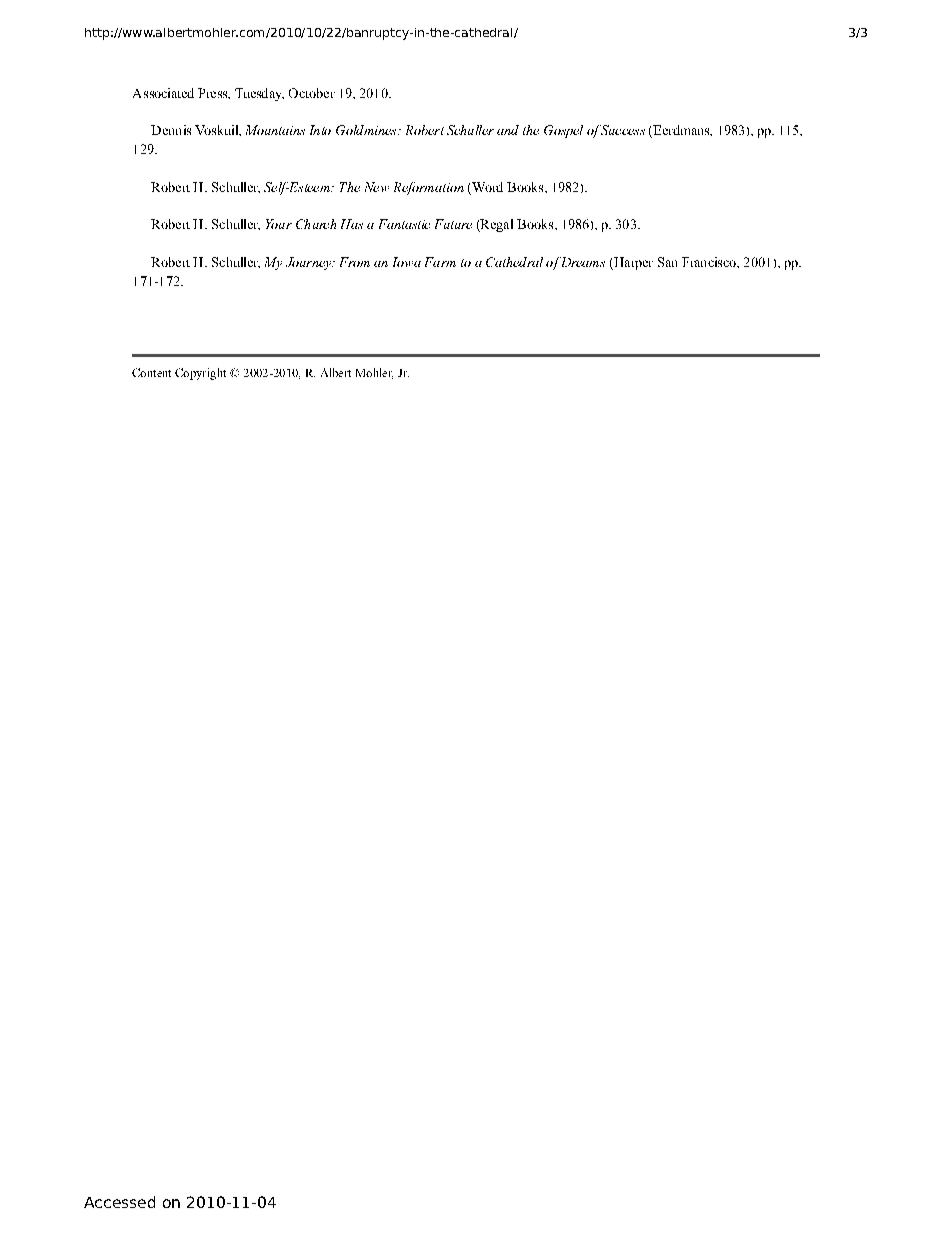 The image size is (952, 1233). What do you see at coordinates (407, 262) in the page?
I see `Iowa` at bounding box center [407, 262].
